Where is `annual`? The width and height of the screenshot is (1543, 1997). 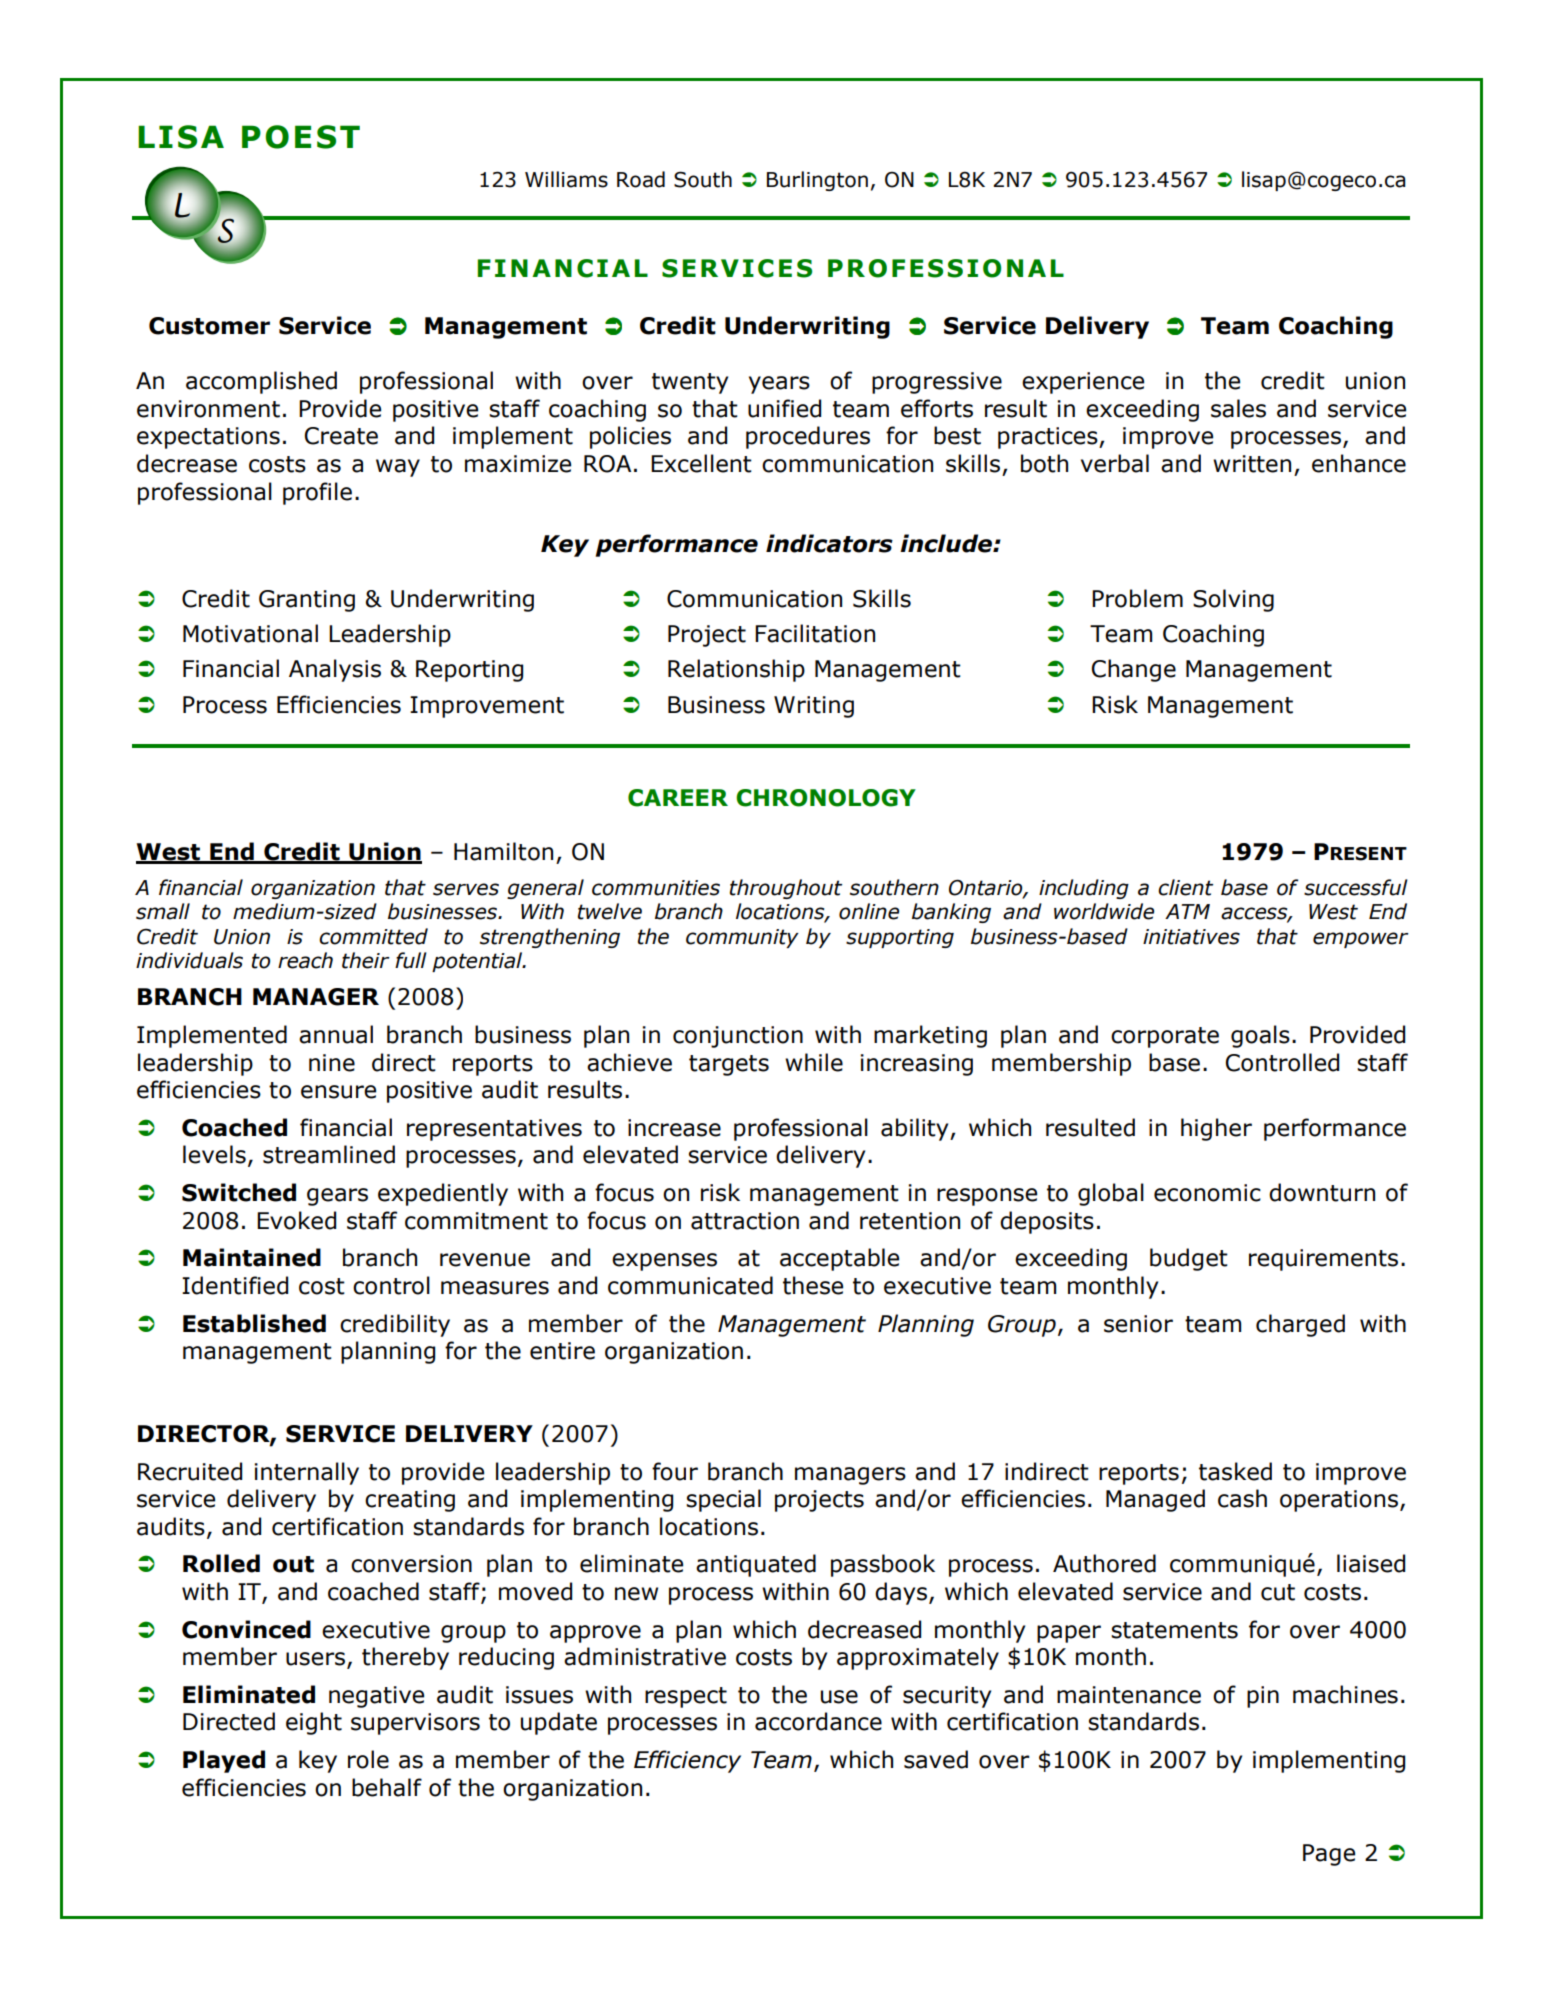
annual is located at coordinates (336, 1034).
